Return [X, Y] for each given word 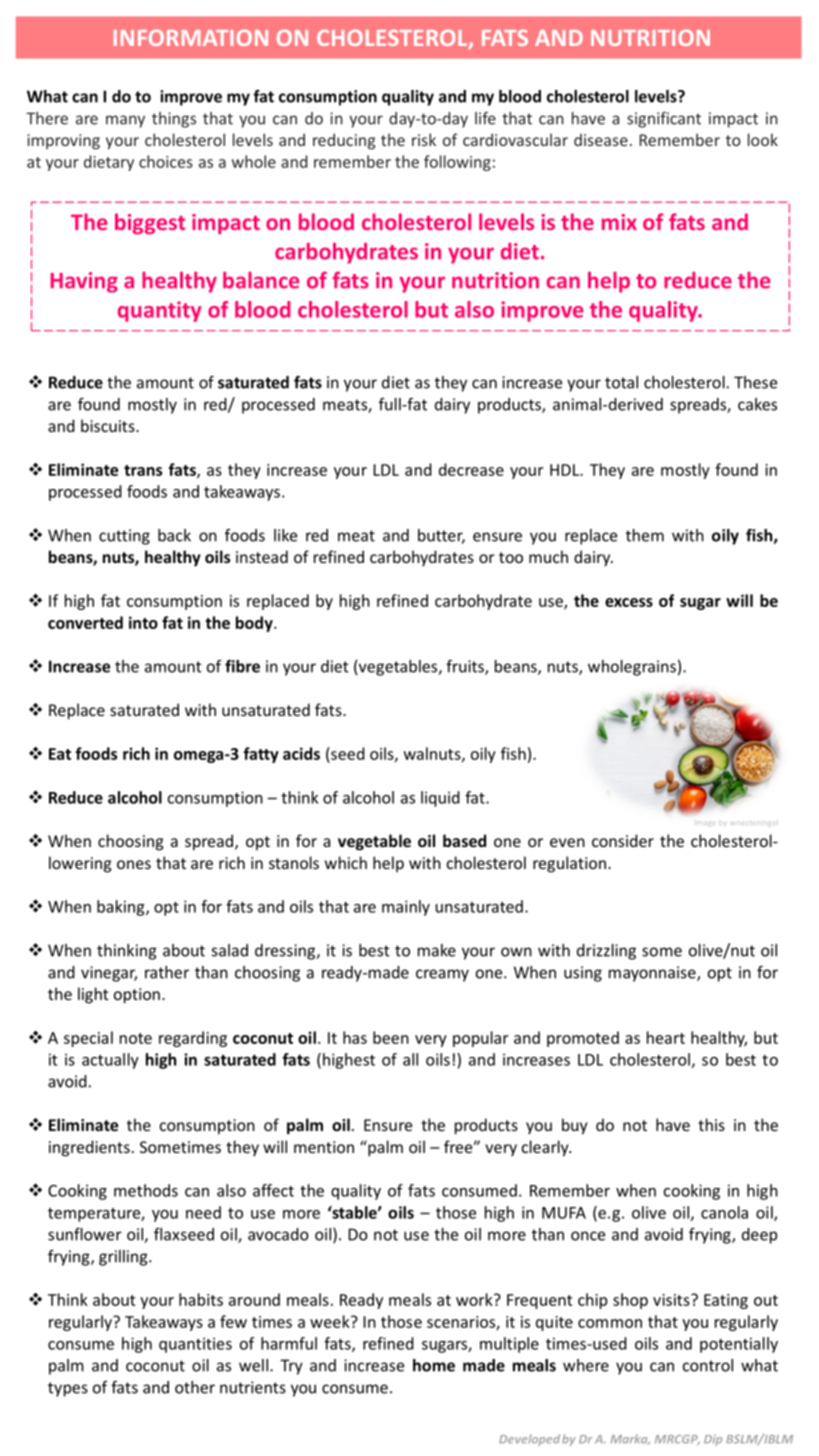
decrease [471, 469]
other [195, 1387]
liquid [440, 799]
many [125, 121]
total [621, 382]
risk [424, 139]
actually [110, 1061]
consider [623, 840]
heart [666, 1037]
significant [664, 120]
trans [143, 470]
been [391, 1037]
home [434, 1365]
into [143, 622]
